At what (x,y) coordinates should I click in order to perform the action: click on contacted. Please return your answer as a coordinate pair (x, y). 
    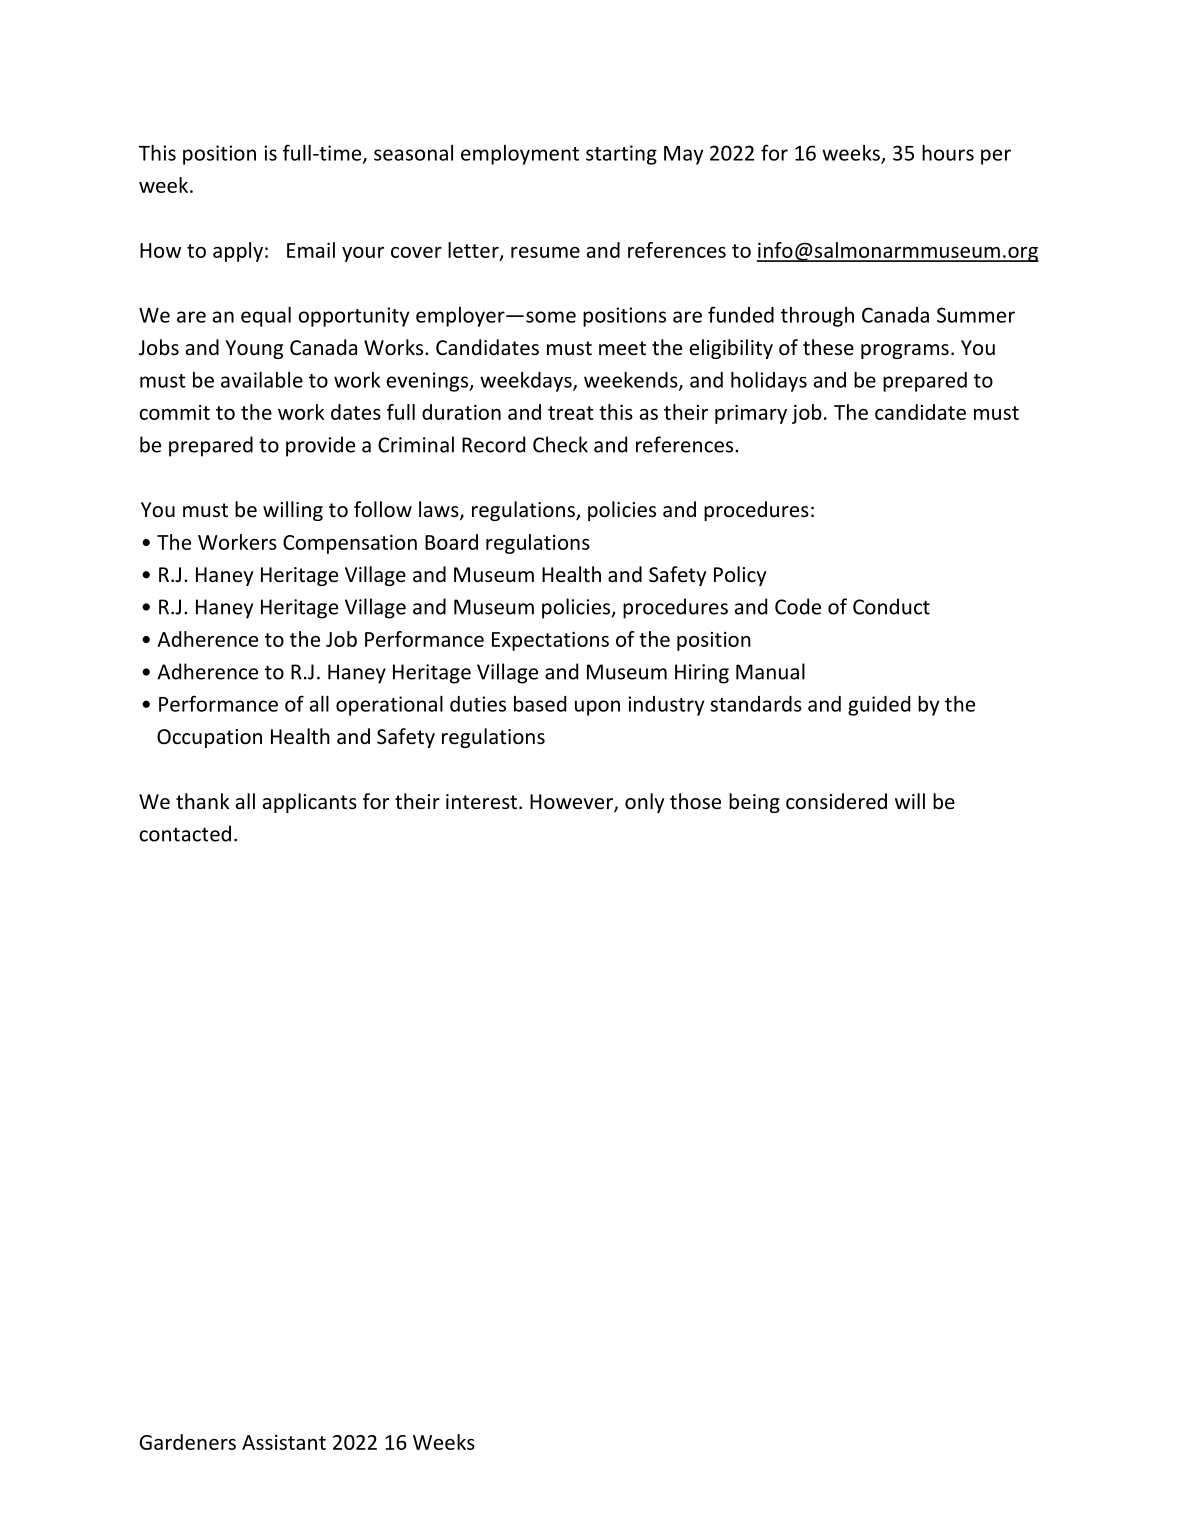
    Looking at the image, I should click on (185, 833).
